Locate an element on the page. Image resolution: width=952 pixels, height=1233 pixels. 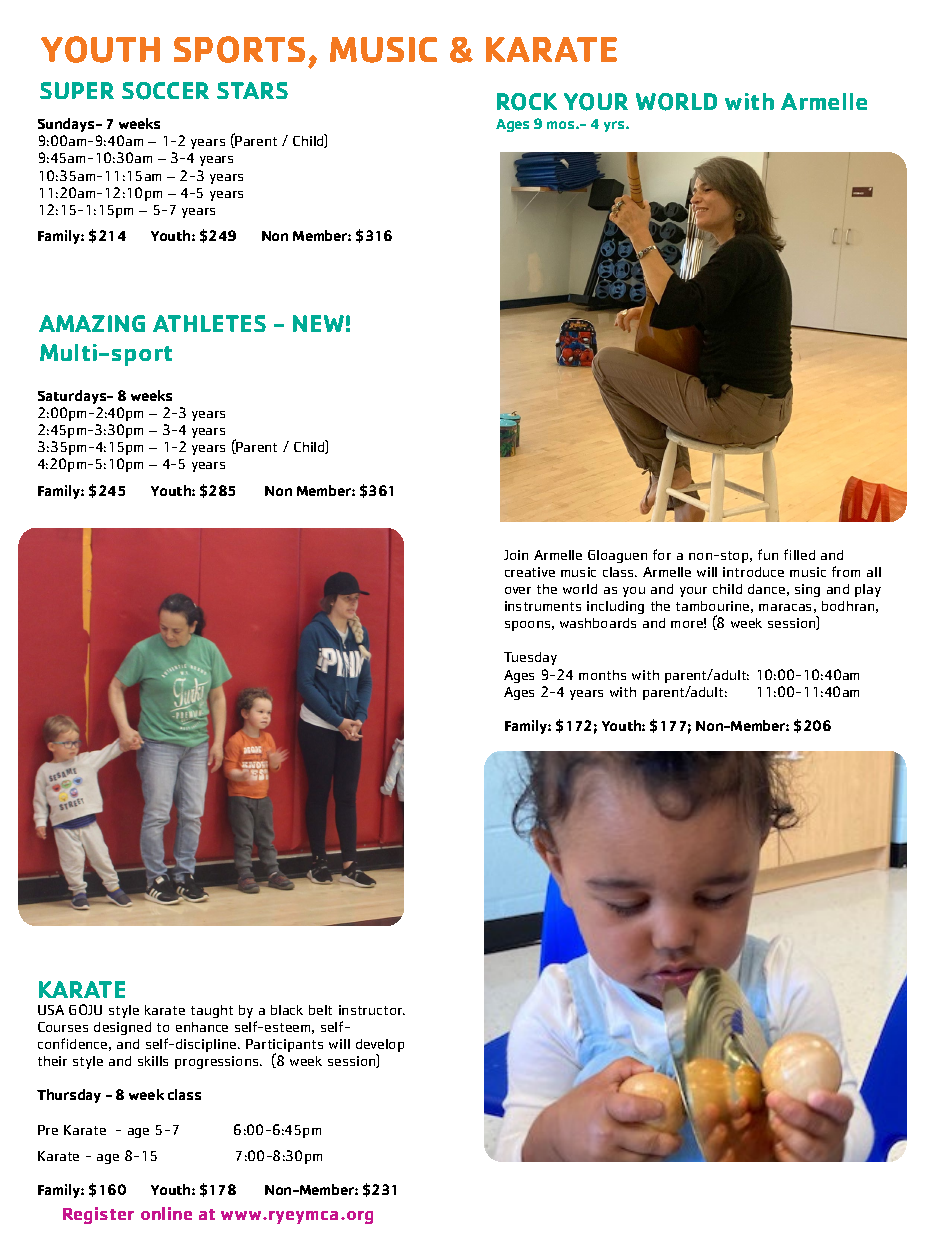
develop is located at coordinates (380, 1047).
